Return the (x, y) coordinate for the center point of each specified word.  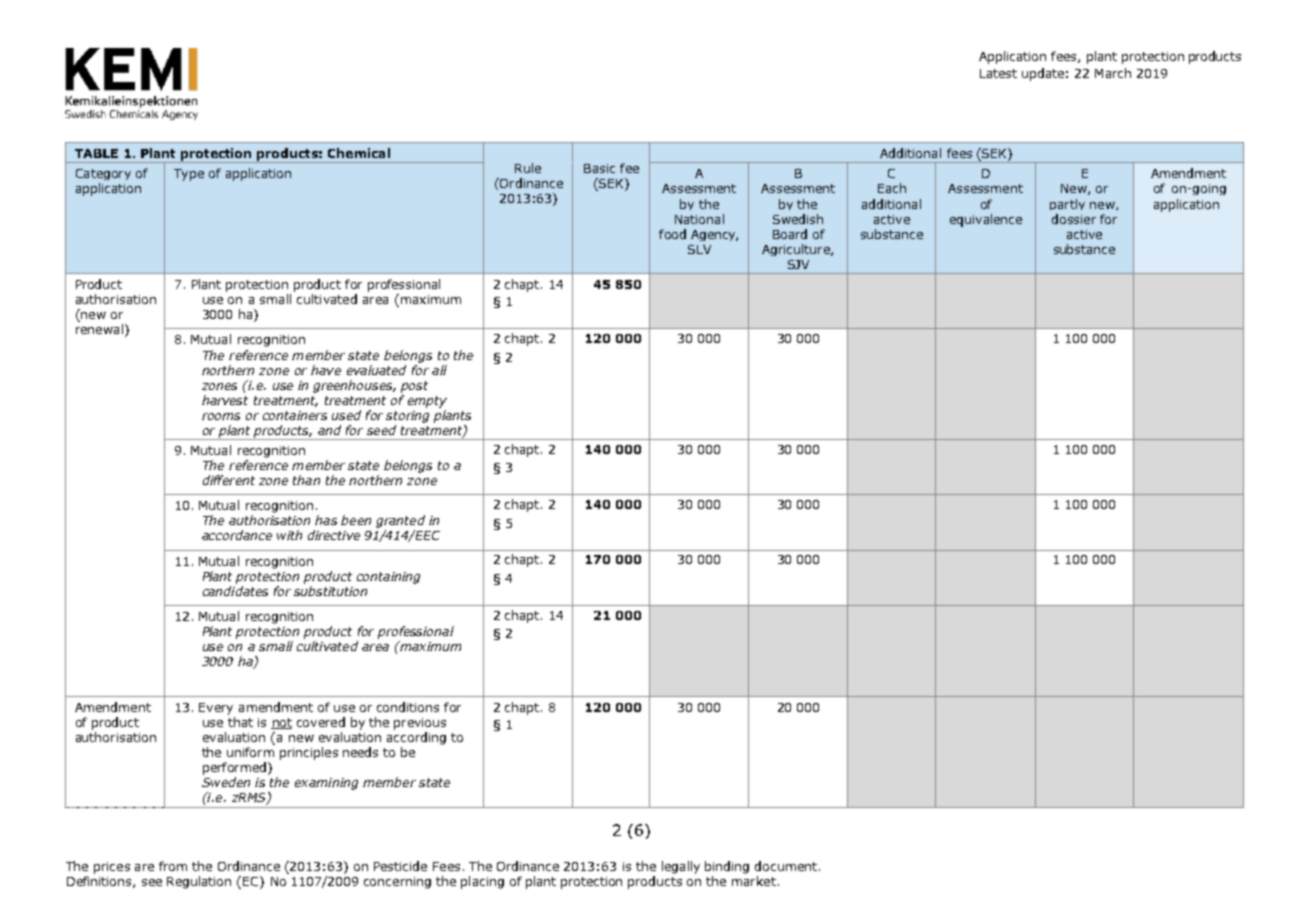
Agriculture (797, 250)
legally (681, 867)
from (173, 866)
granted (400, 521)
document (786, 866)
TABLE (96, 153)
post (414, 387)
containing (388, 578)
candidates (235, 591)
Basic (599, 168)
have (326, 370)
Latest (998, 73)
